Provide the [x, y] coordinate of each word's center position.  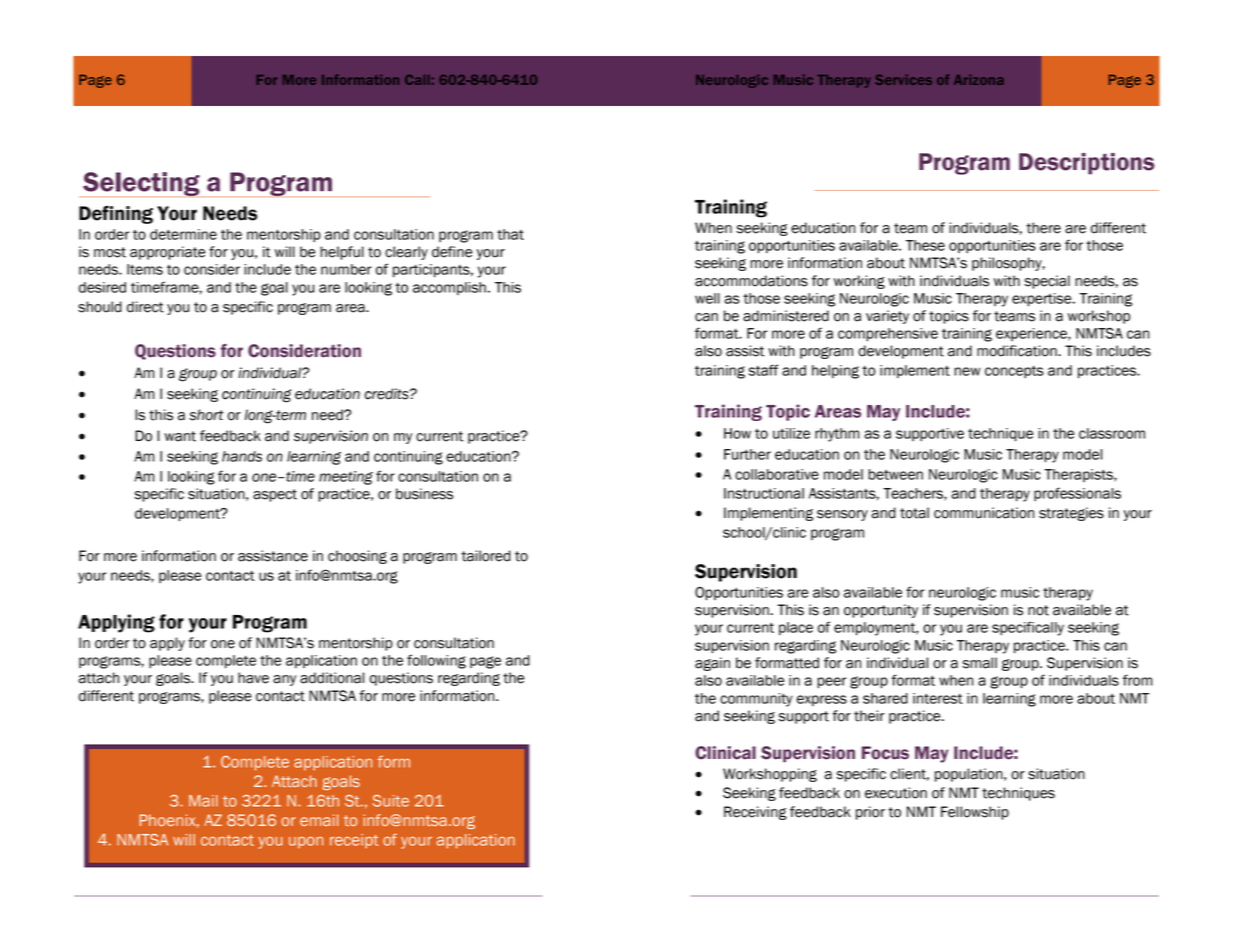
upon [306, 842]
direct [145, 307]
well [707, 298]
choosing [357, 557]
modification [1018, 351]
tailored [486, 556]
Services [904, 80]
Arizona [978, 80]
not [1038, 610]
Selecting [141, 184]
